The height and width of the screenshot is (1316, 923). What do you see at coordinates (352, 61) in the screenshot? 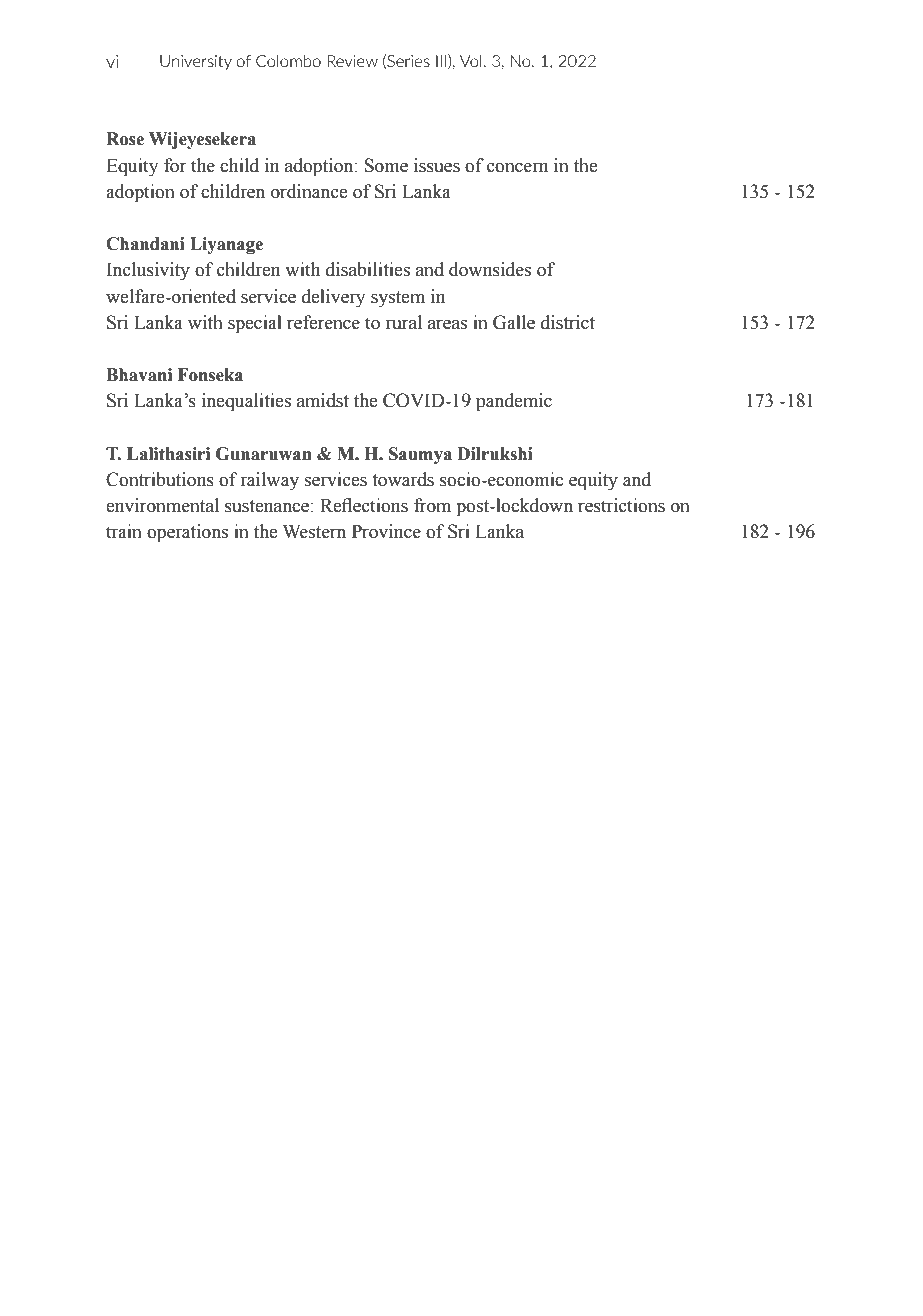
I see `Review` at bounding box center [352, 61].
